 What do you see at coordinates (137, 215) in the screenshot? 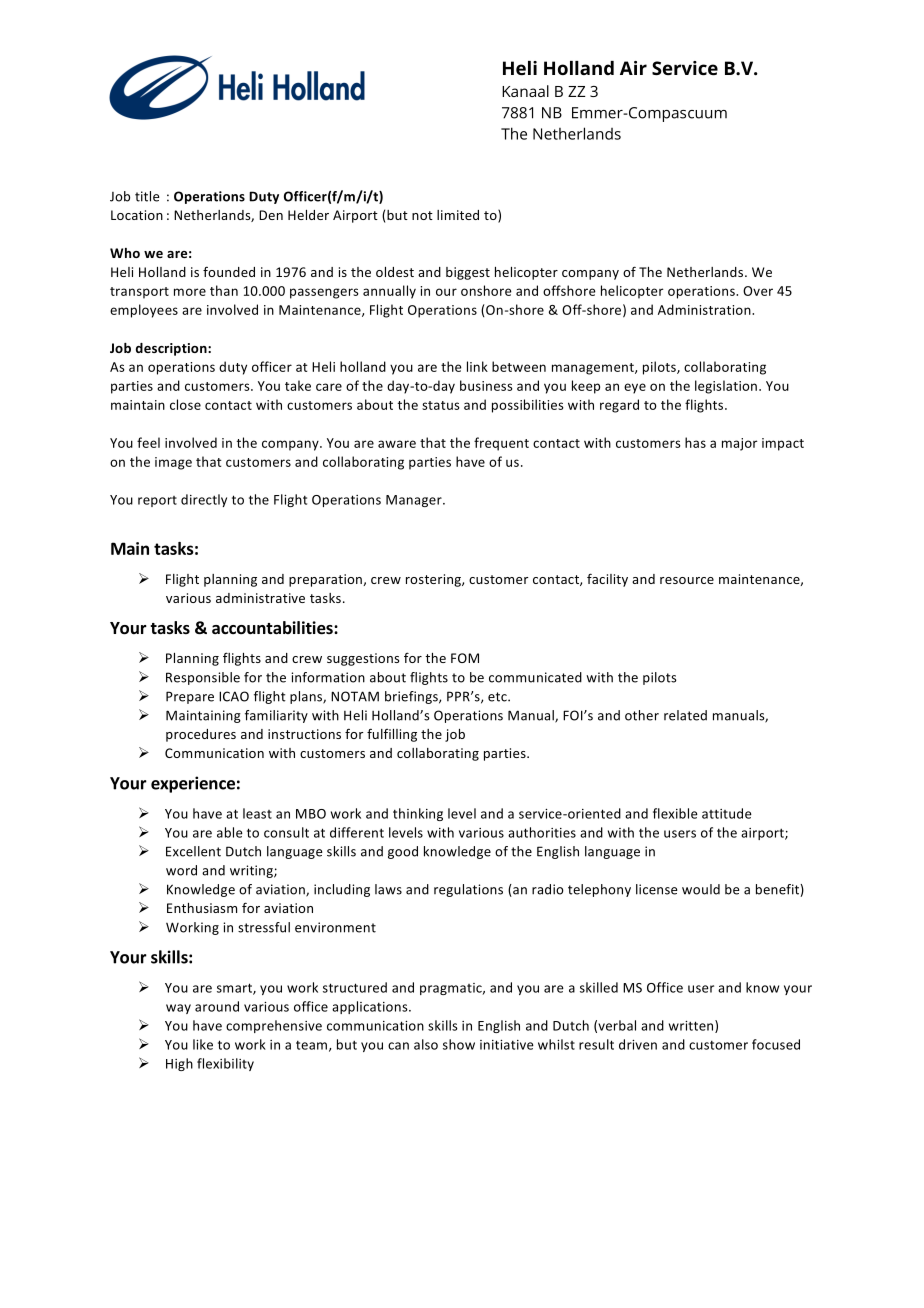
I see `Location` at bounding box center [137, 215].
